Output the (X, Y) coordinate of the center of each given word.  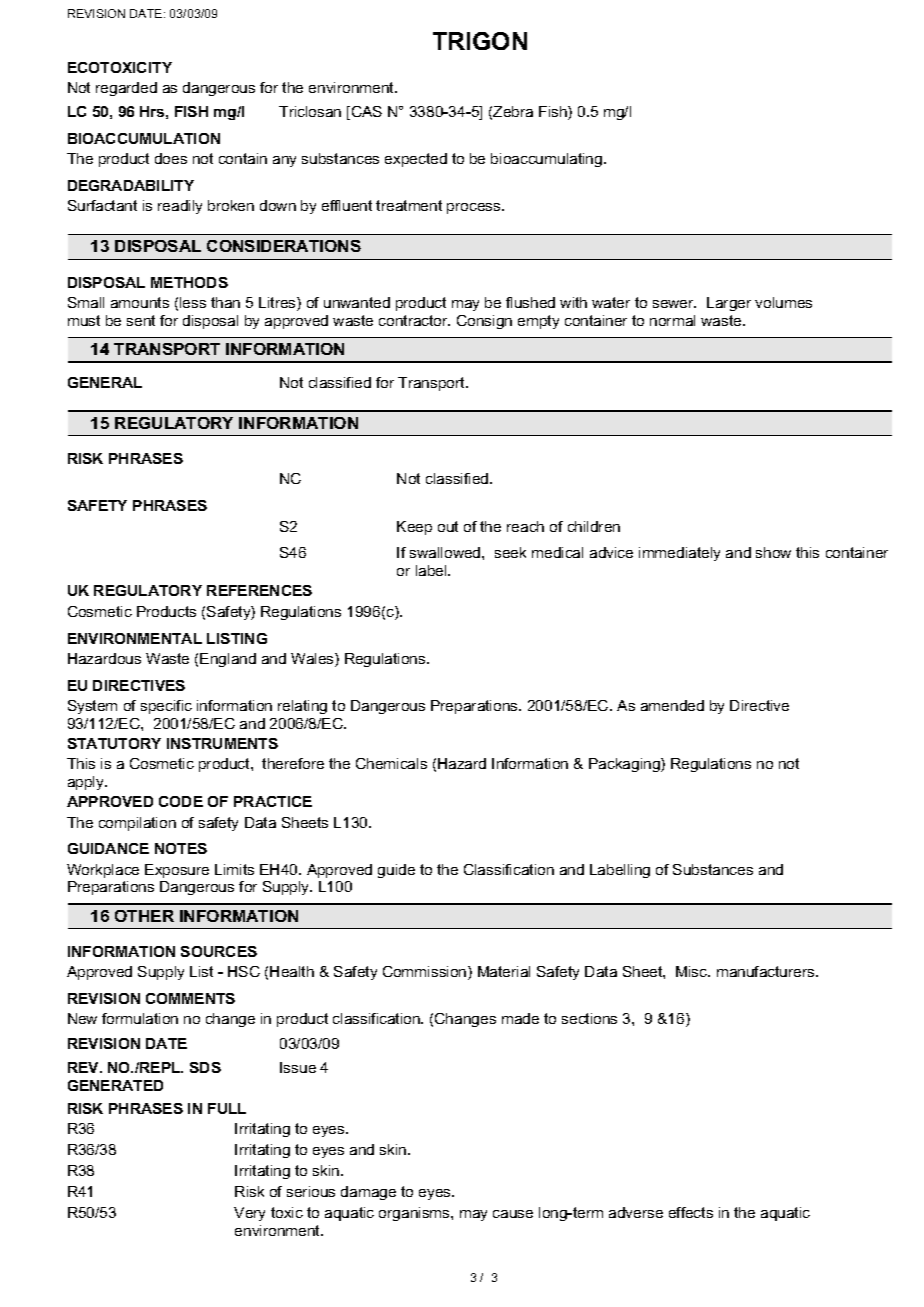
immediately (679, 554)
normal (672, 320)
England (228, 660)
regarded (126, 89)
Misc (693, 971)
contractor (414, 320)
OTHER (144, 916)
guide (396, 871)
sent (141, 320)
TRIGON (480, 41)
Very (249, 1214)
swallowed (446, 552)
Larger (729, 304)
